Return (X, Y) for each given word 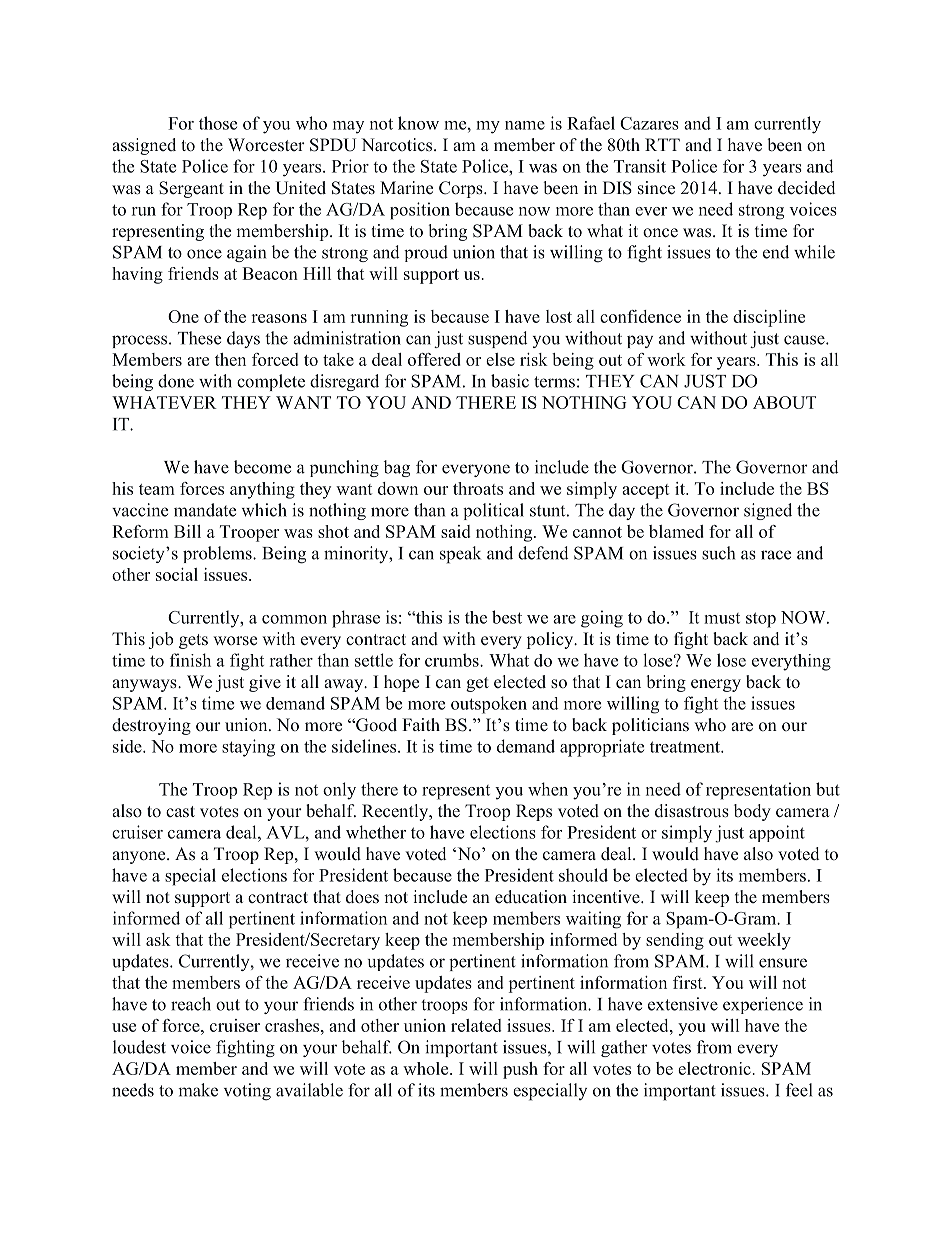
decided (806, 188)
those (218, 123)
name (525, 125)
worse (235, 641)
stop (761, 620)
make (198, 1090)
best (507, 617)
